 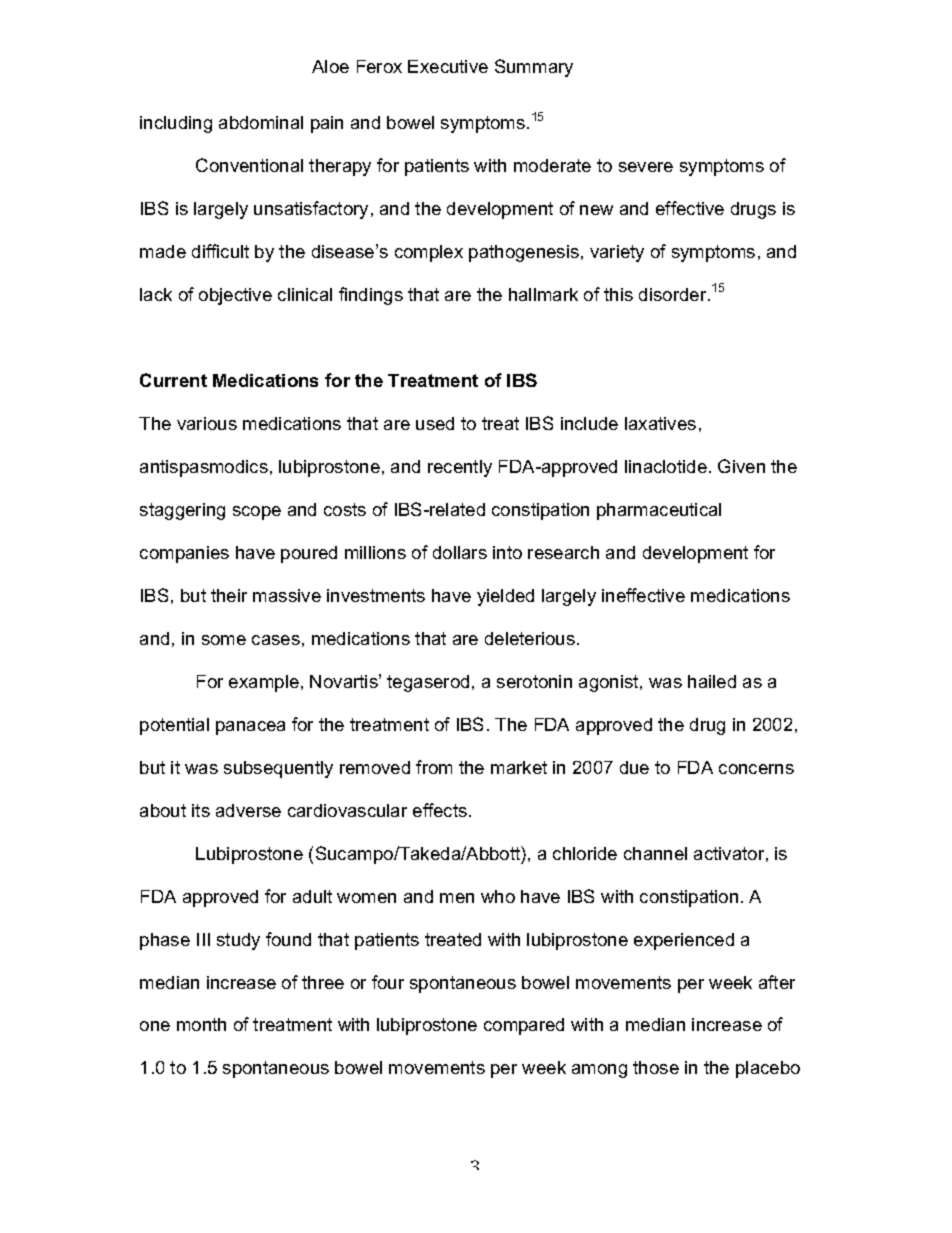 I want to click on effects, so click(x=440, y=810).
